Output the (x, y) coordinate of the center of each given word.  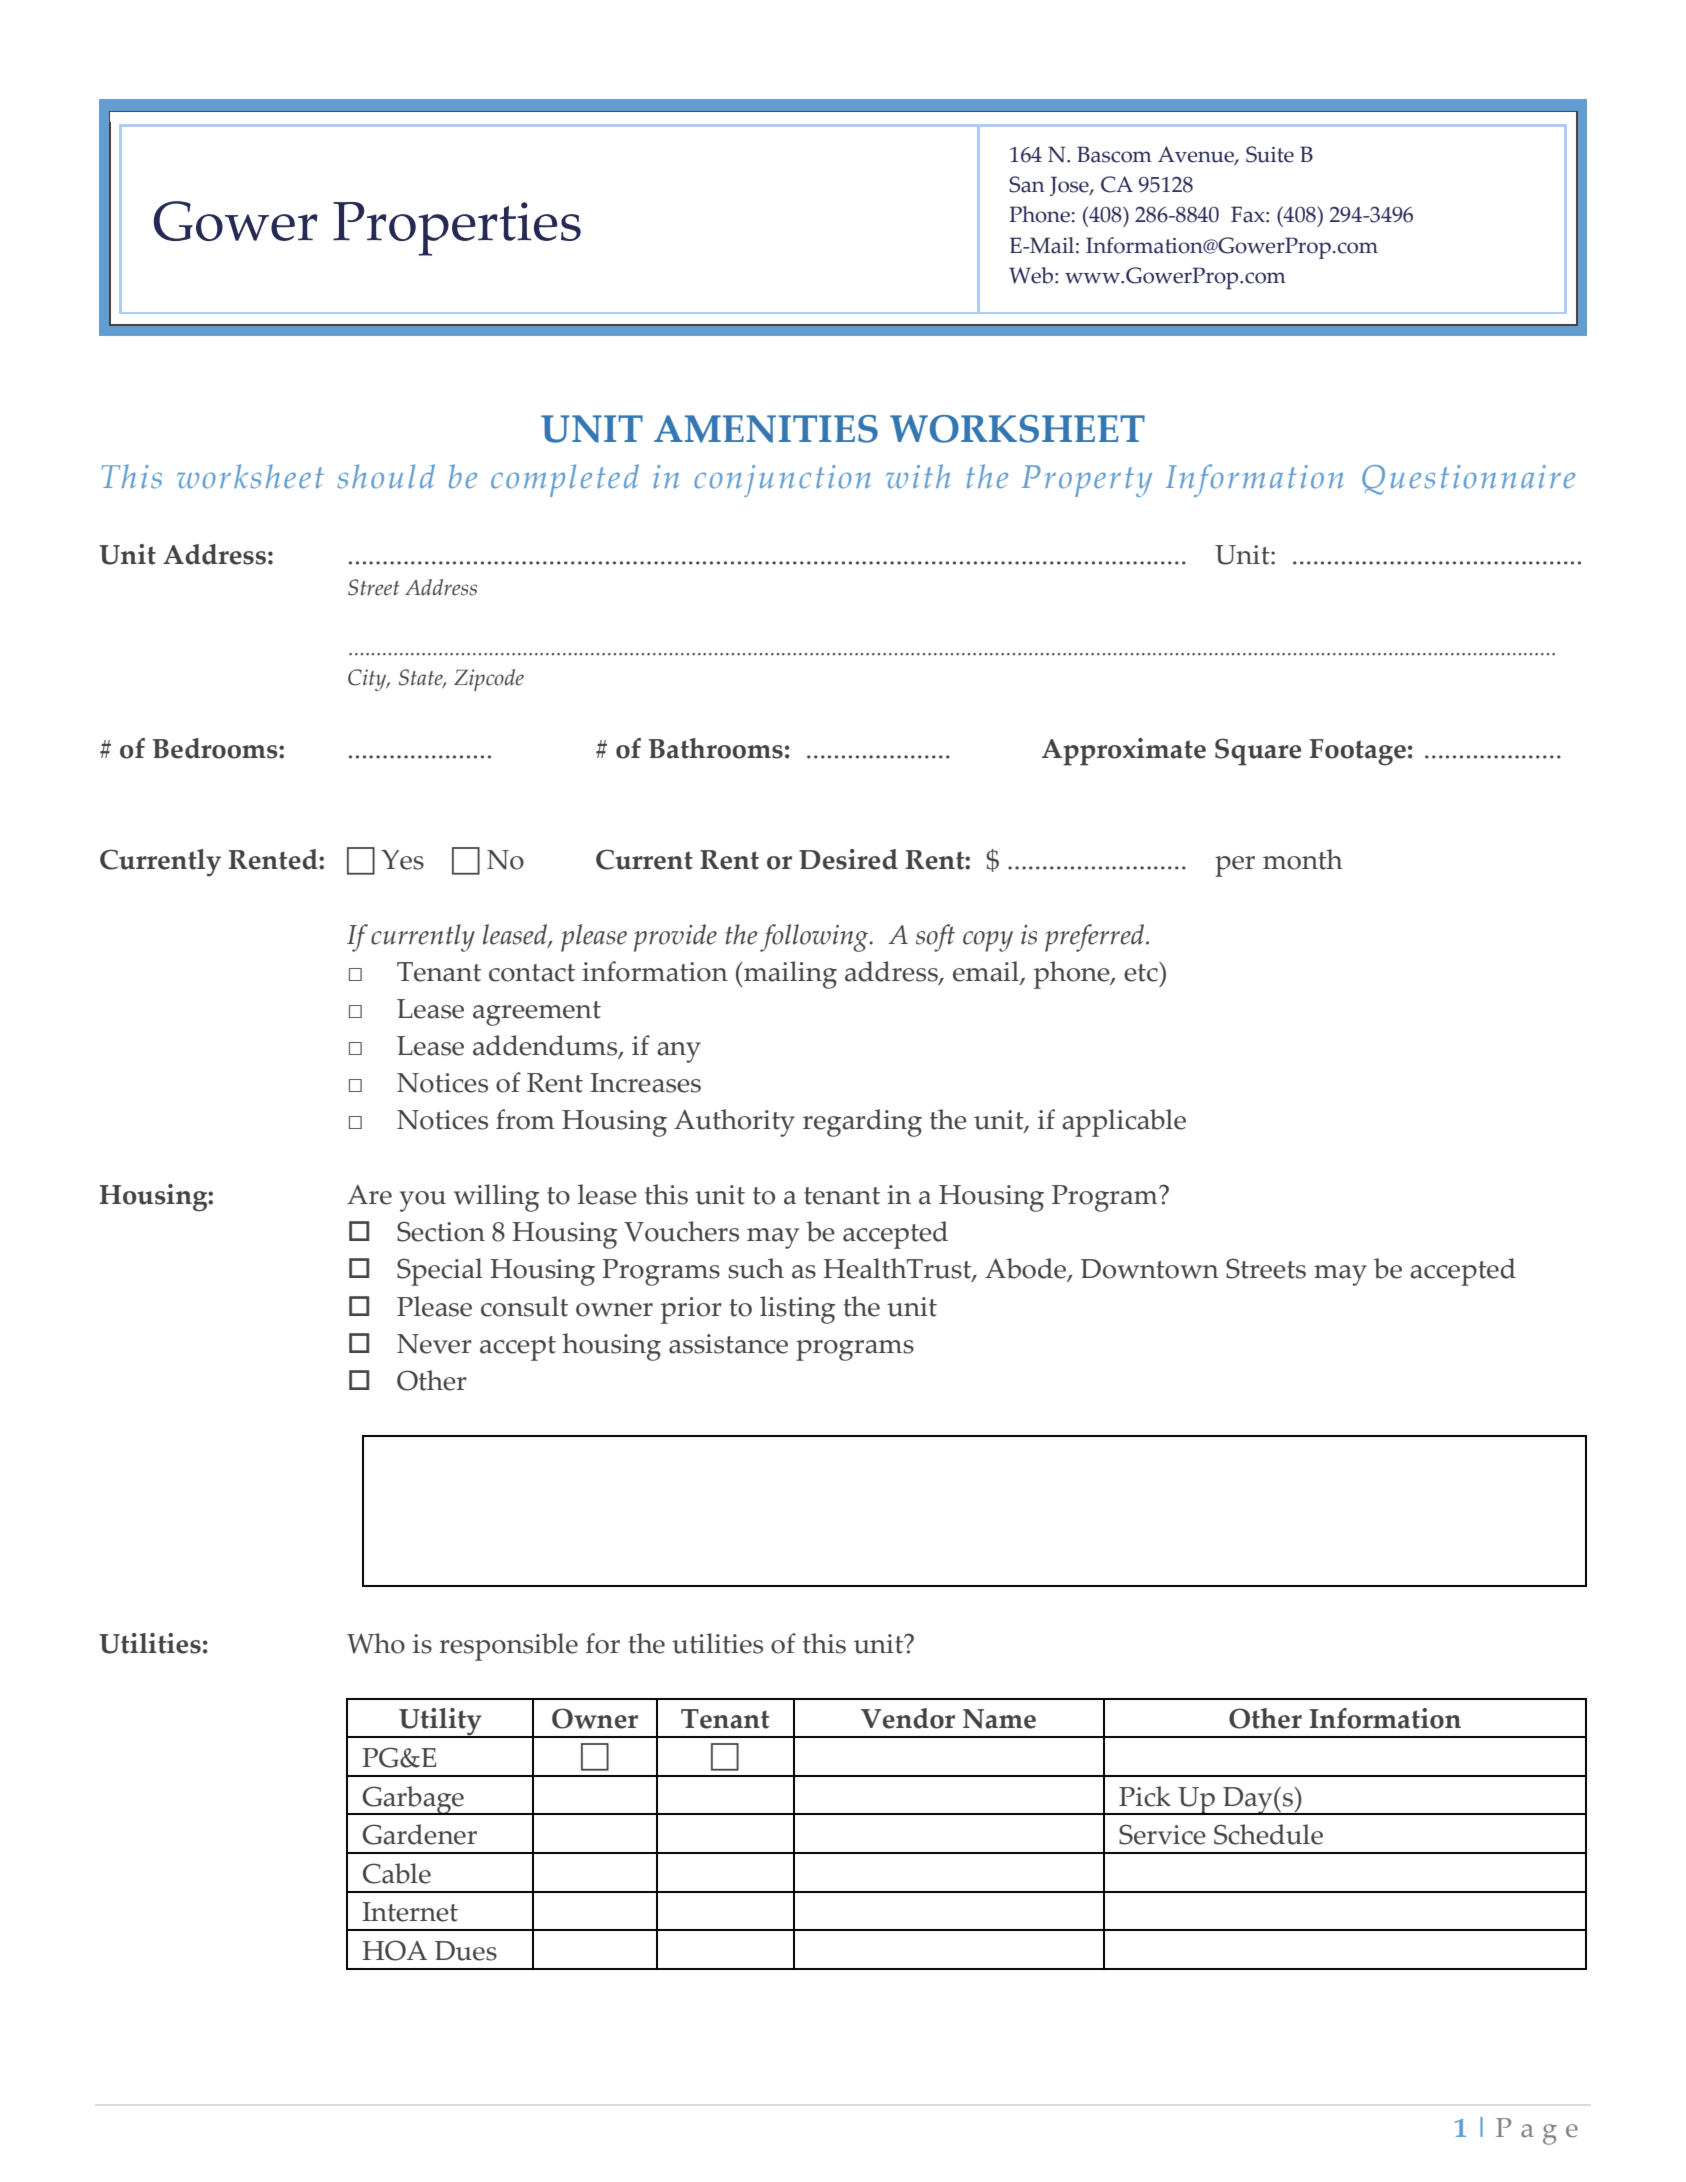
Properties (457, 229)
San (1027, 184)
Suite (1270, 154)
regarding (862, 1123)
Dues (466, 1951)
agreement (537, 1013)
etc (1142, 972)
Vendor (908, 1718)
